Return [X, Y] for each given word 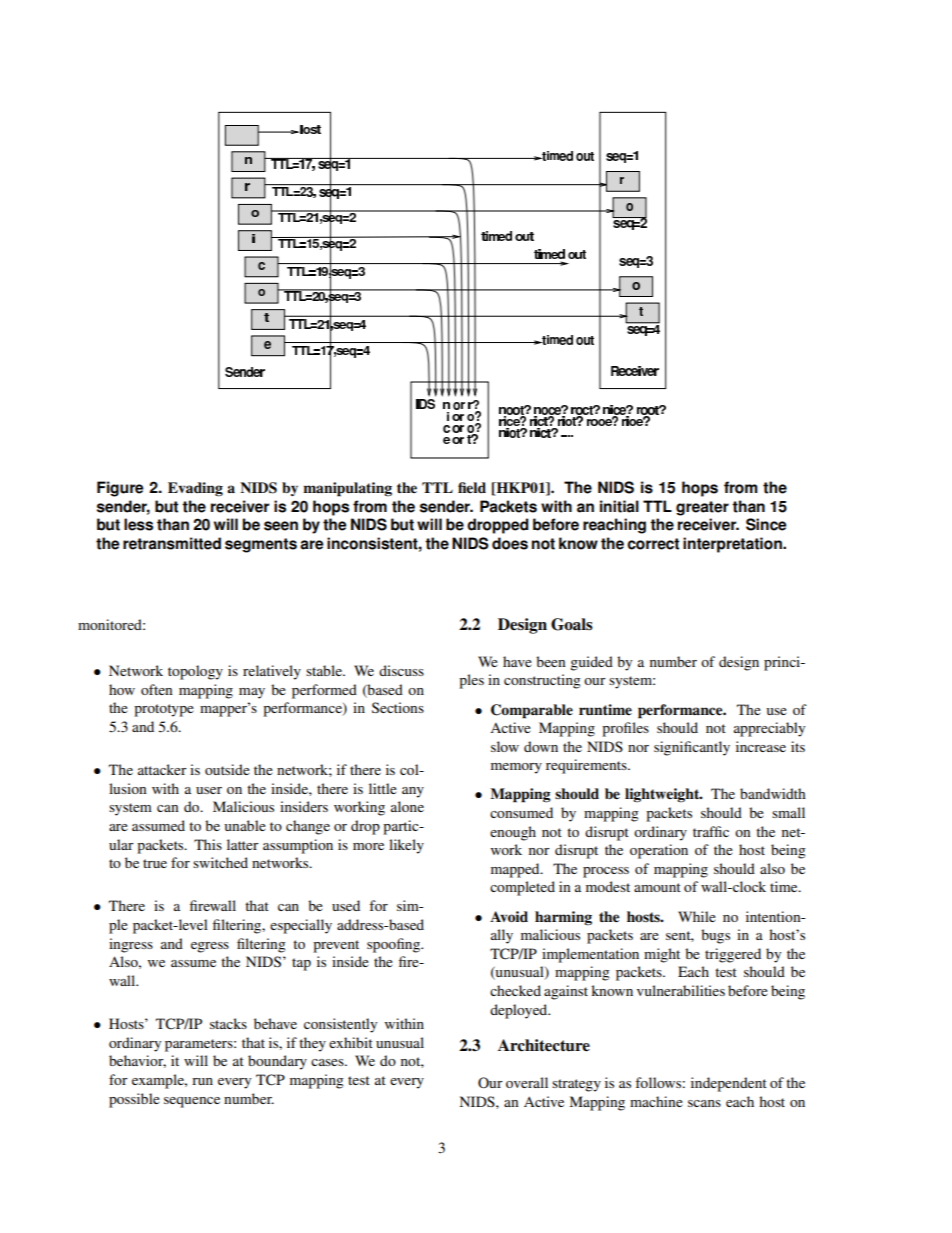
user [209, 790]
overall [527, 1082]
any [413, 792]
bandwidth [773, 793]
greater [702, 508]
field [472, 487]
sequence [192, 1102]
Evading [195, 489]
